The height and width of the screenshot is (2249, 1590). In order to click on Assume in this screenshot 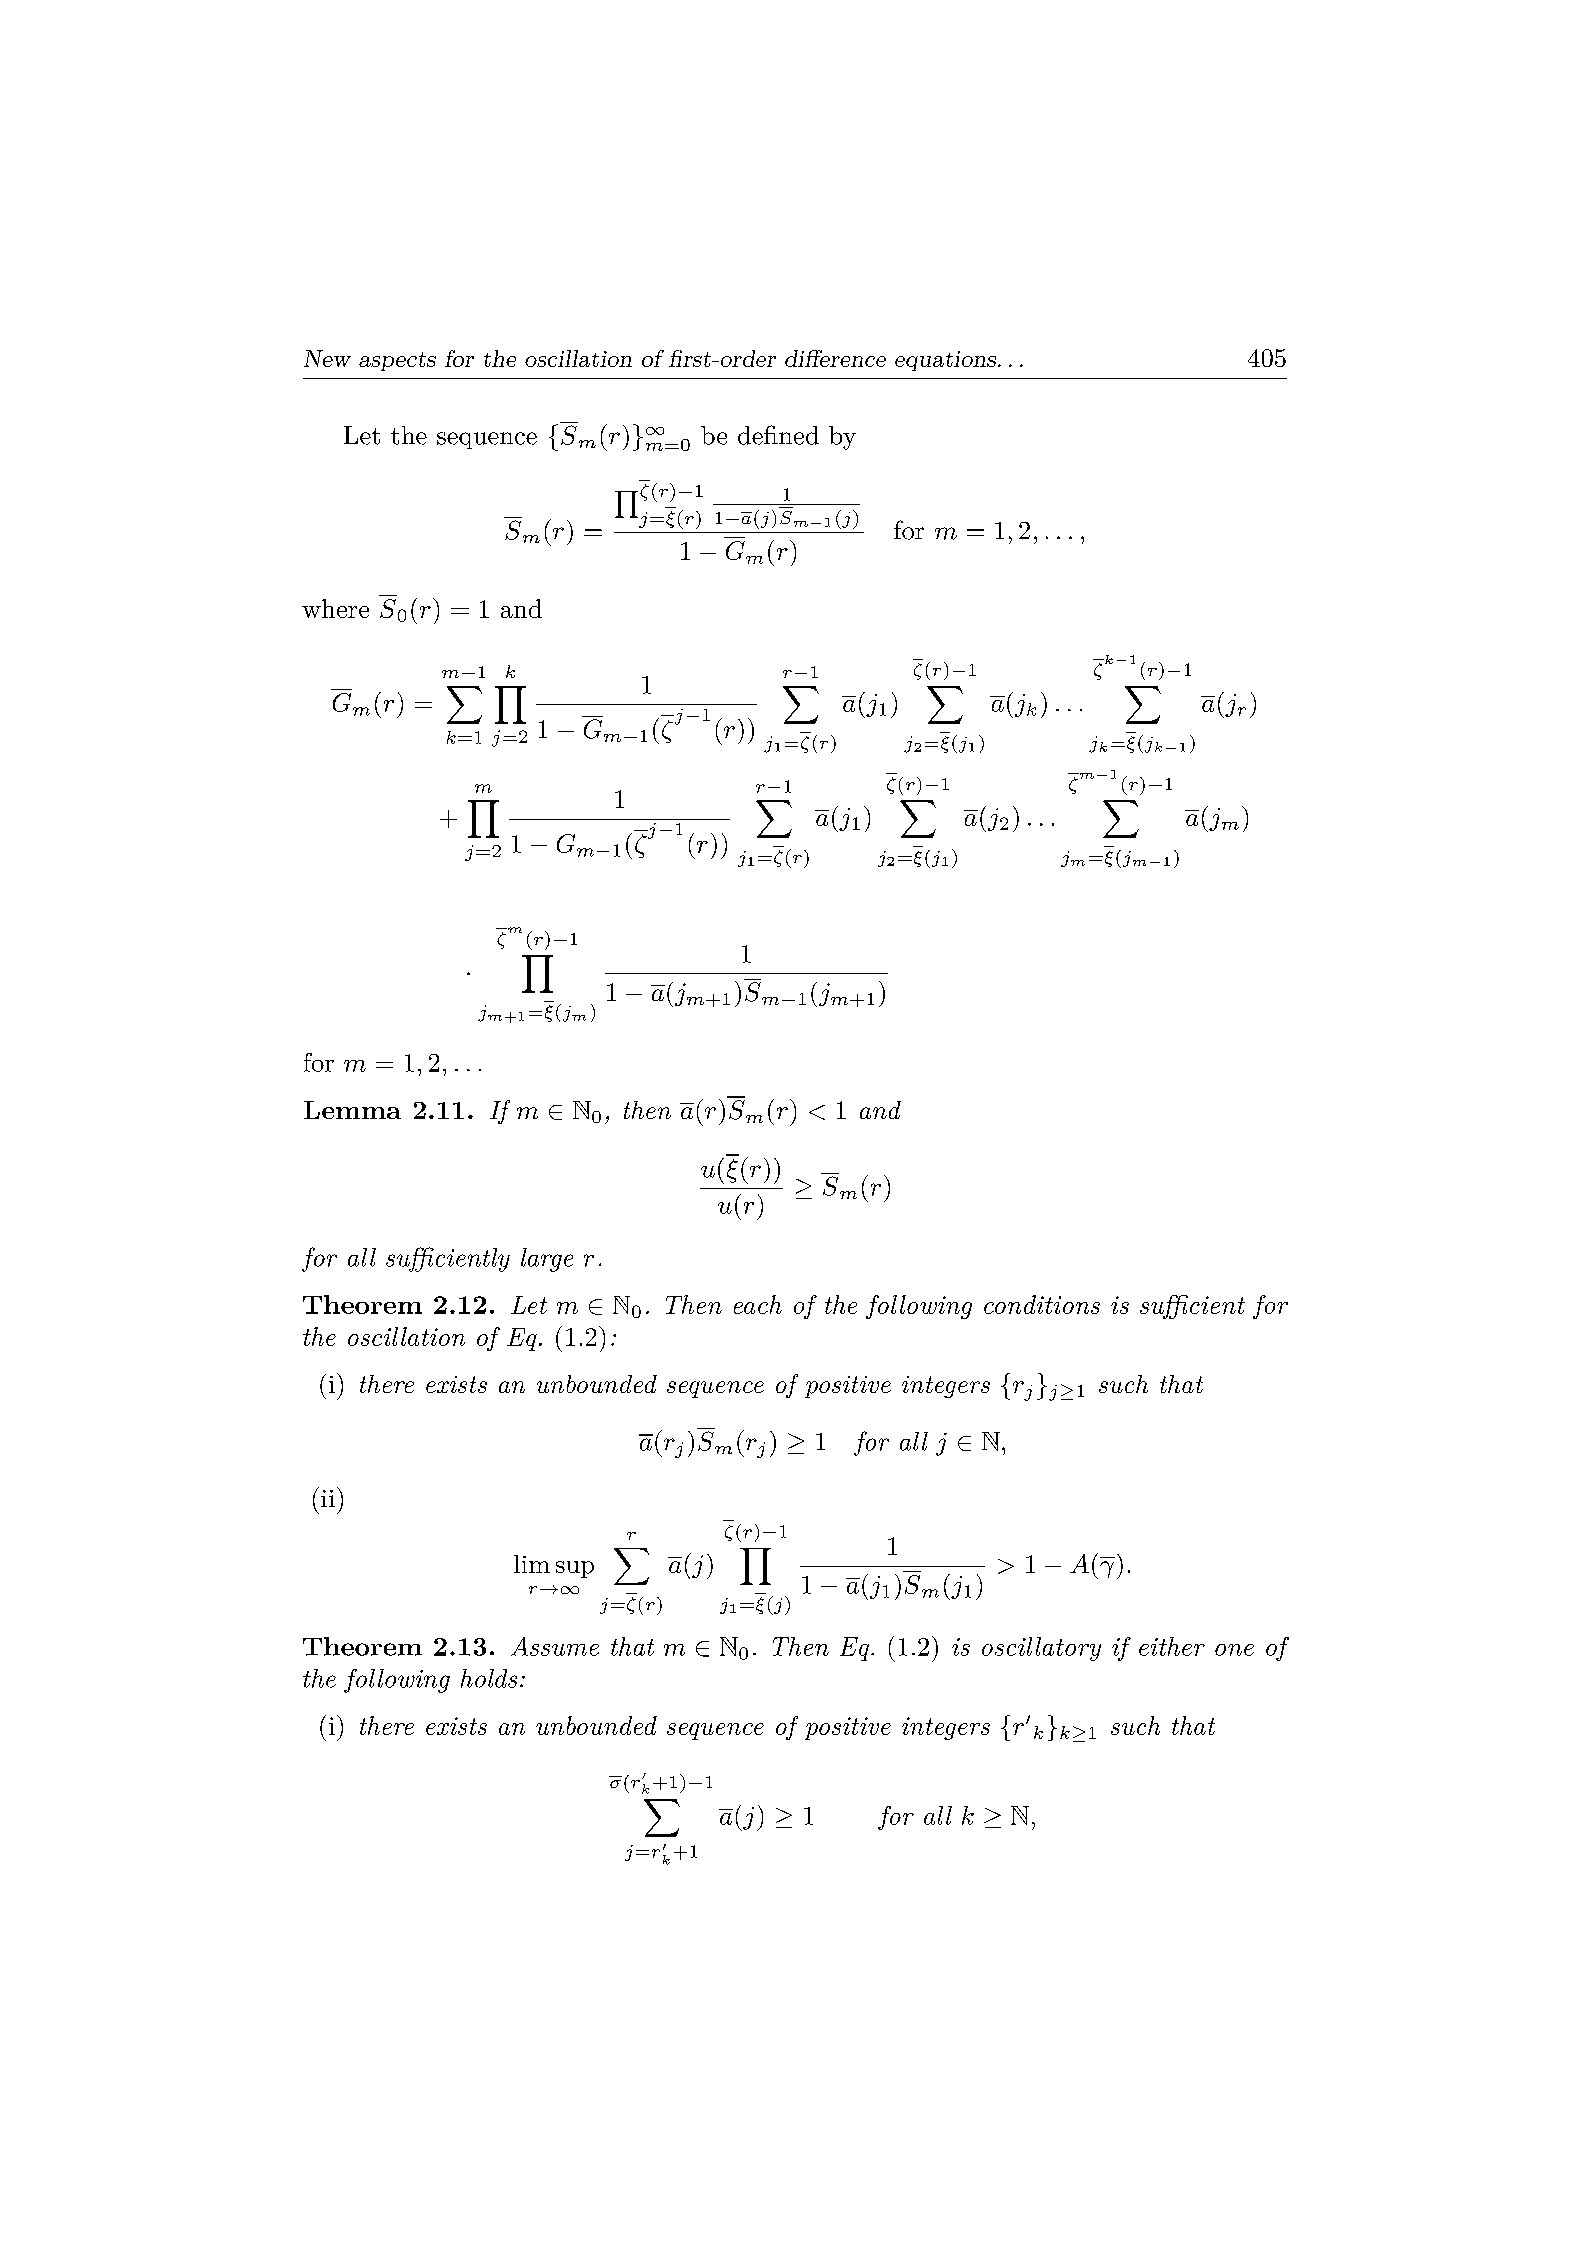, I will do `click(555, 1646)`.
